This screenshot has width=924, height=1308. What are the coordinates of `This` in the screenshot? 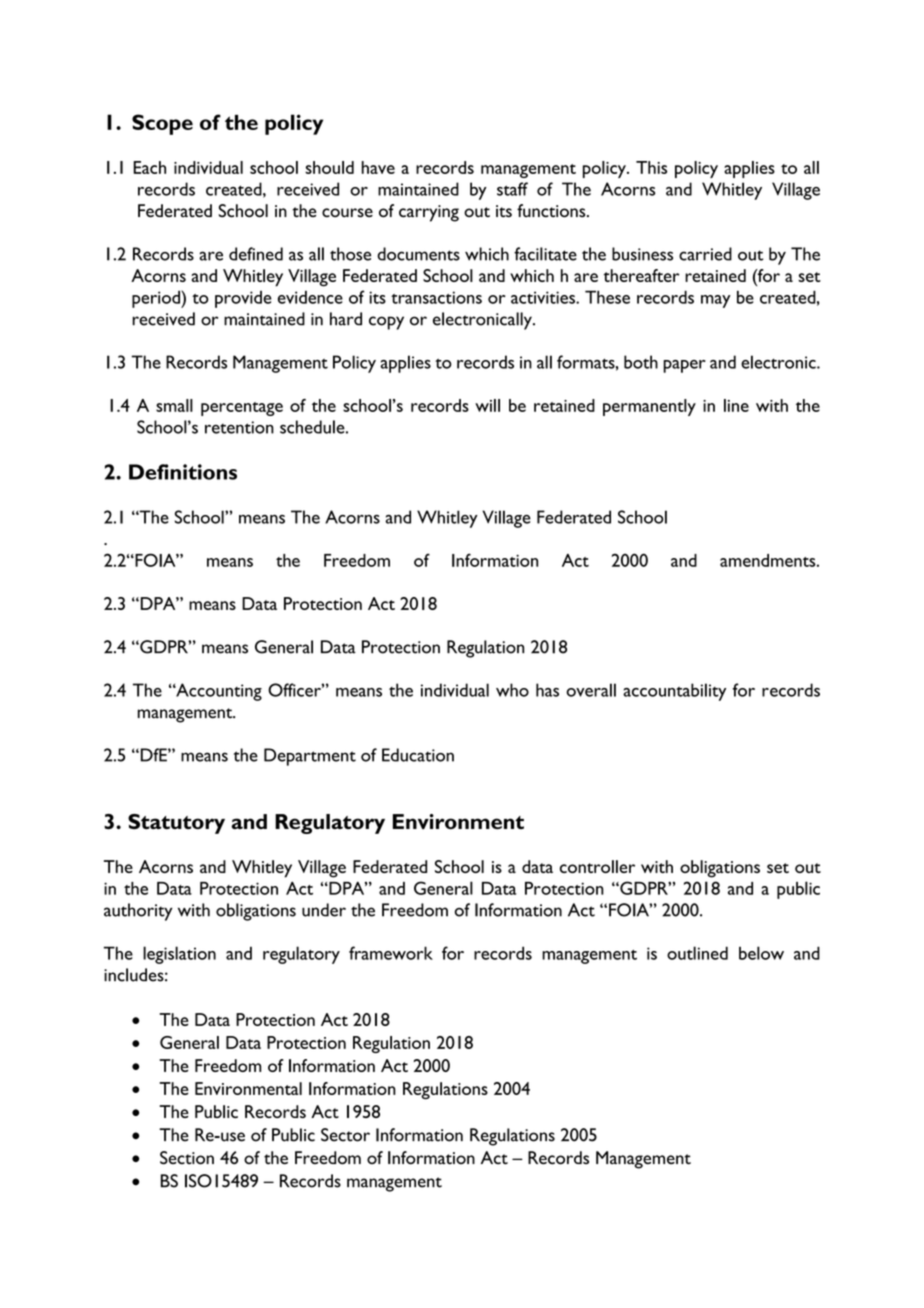 It's located at (651, 167).
